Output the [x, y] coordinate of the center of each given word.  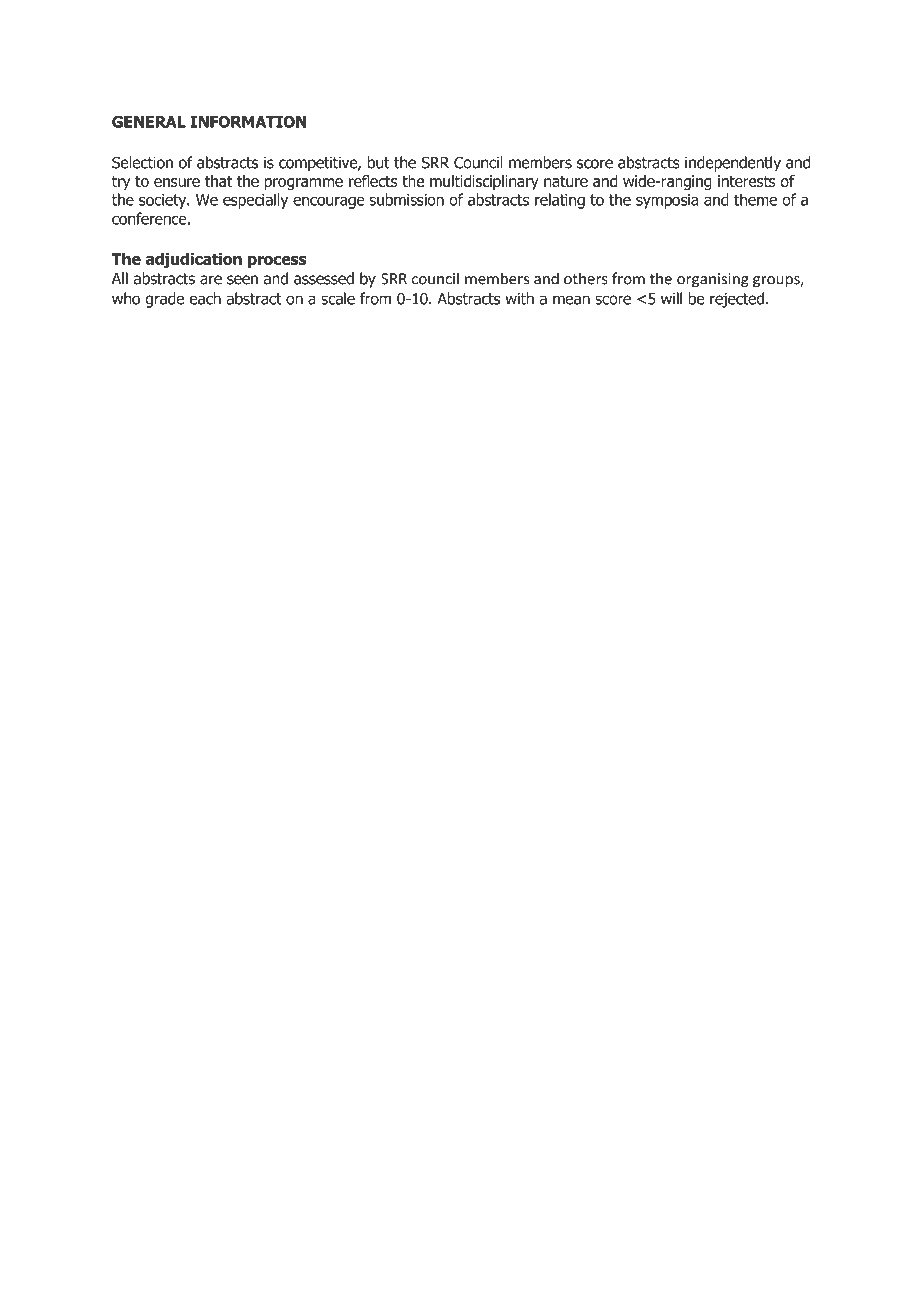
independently [733, 164]
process [277, 262]
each [205, 298]
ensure [177, 182]
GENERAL [149, 122]
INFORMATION [248, 122]
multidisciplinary [484, 182]
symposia [667, 201]
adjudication [193, 260]
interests [746, 181]
